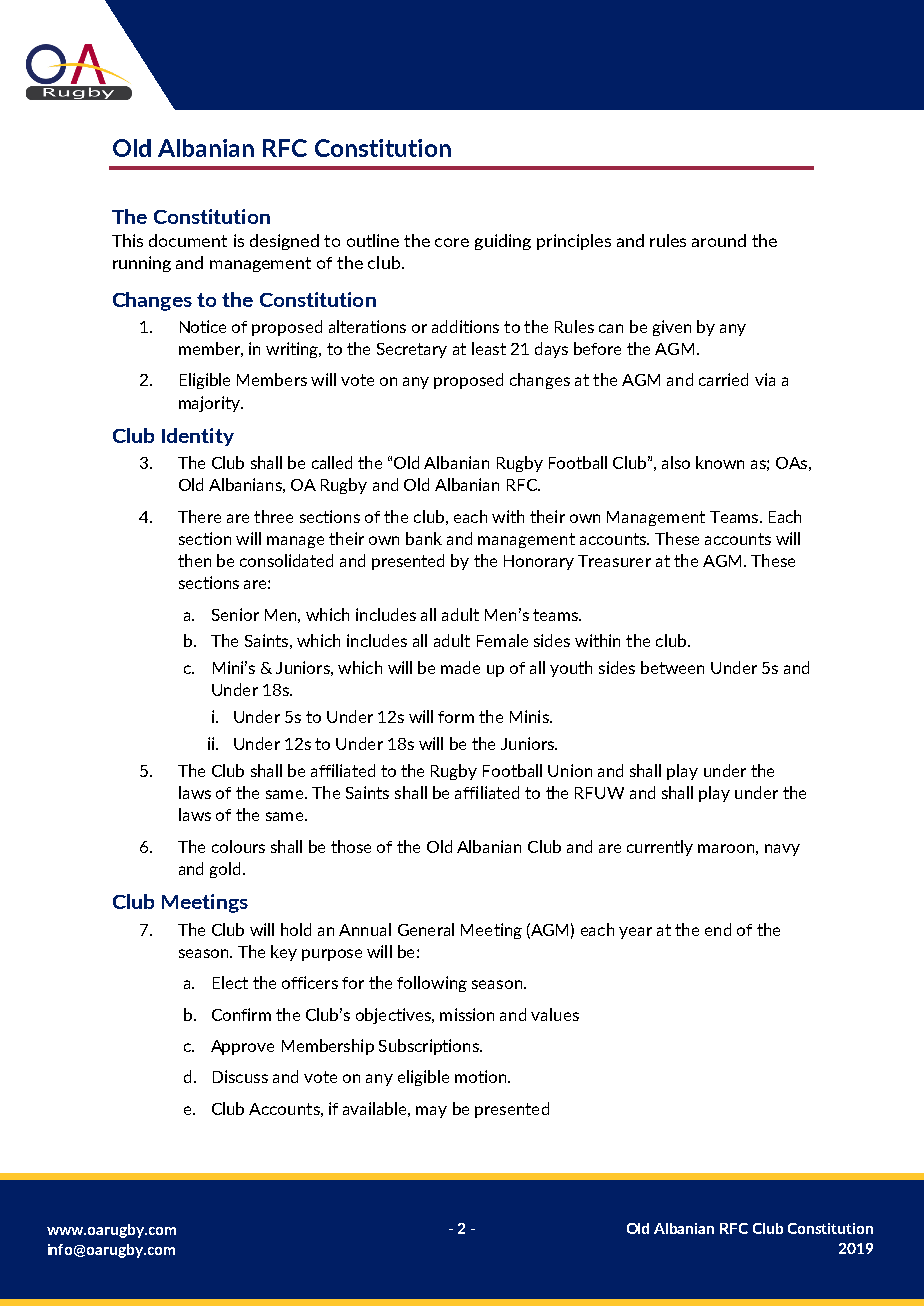  What do you see at coordinates (225, 870) in the image?
I see `gold` at bounding box center [225, 870].
